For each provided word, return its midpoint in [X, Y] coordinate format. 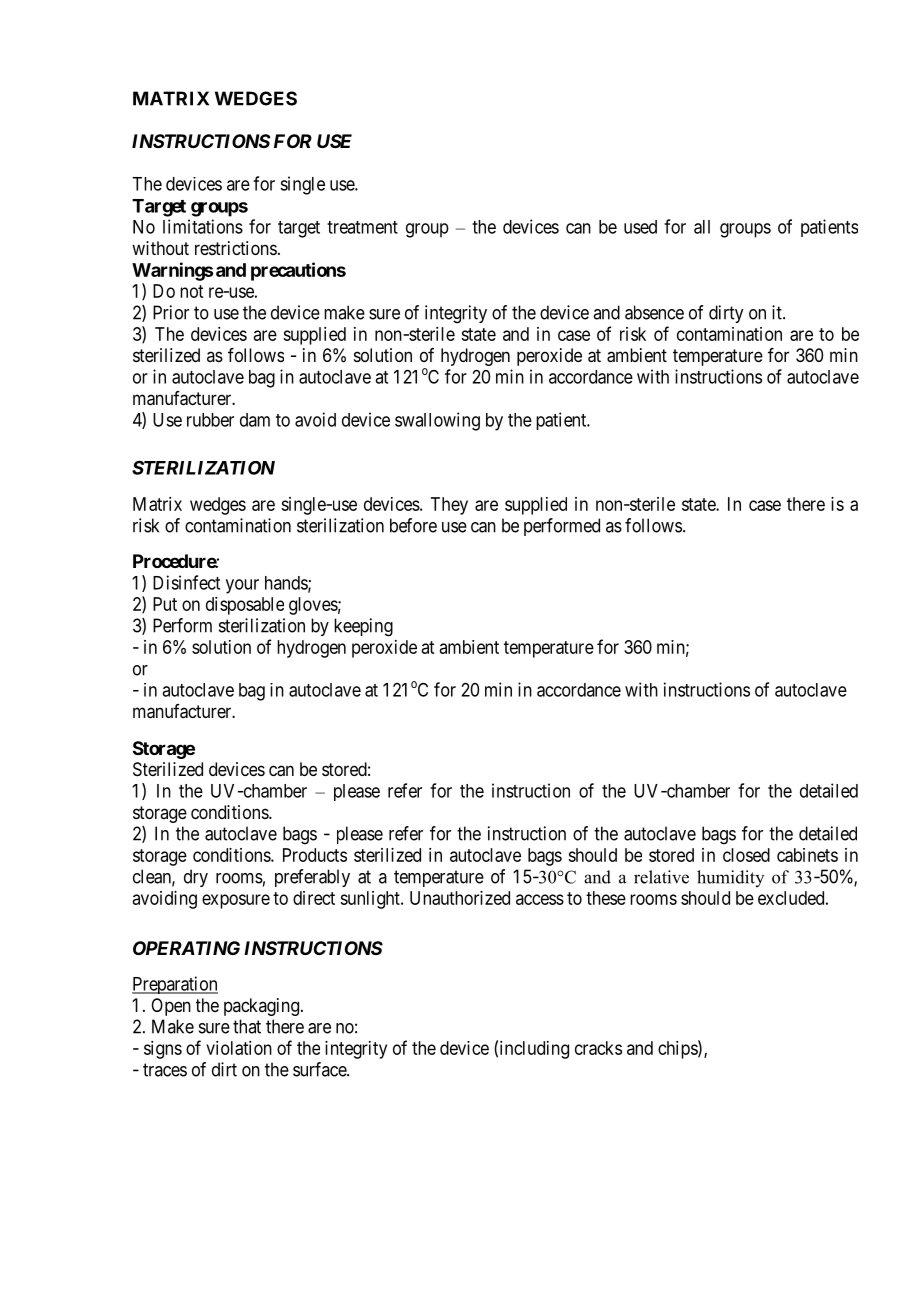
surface [320, 1069]
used [640, 227]
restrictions [236, 248]
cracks [598, 1048]
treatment [362, 227]
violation [239, 1048]
